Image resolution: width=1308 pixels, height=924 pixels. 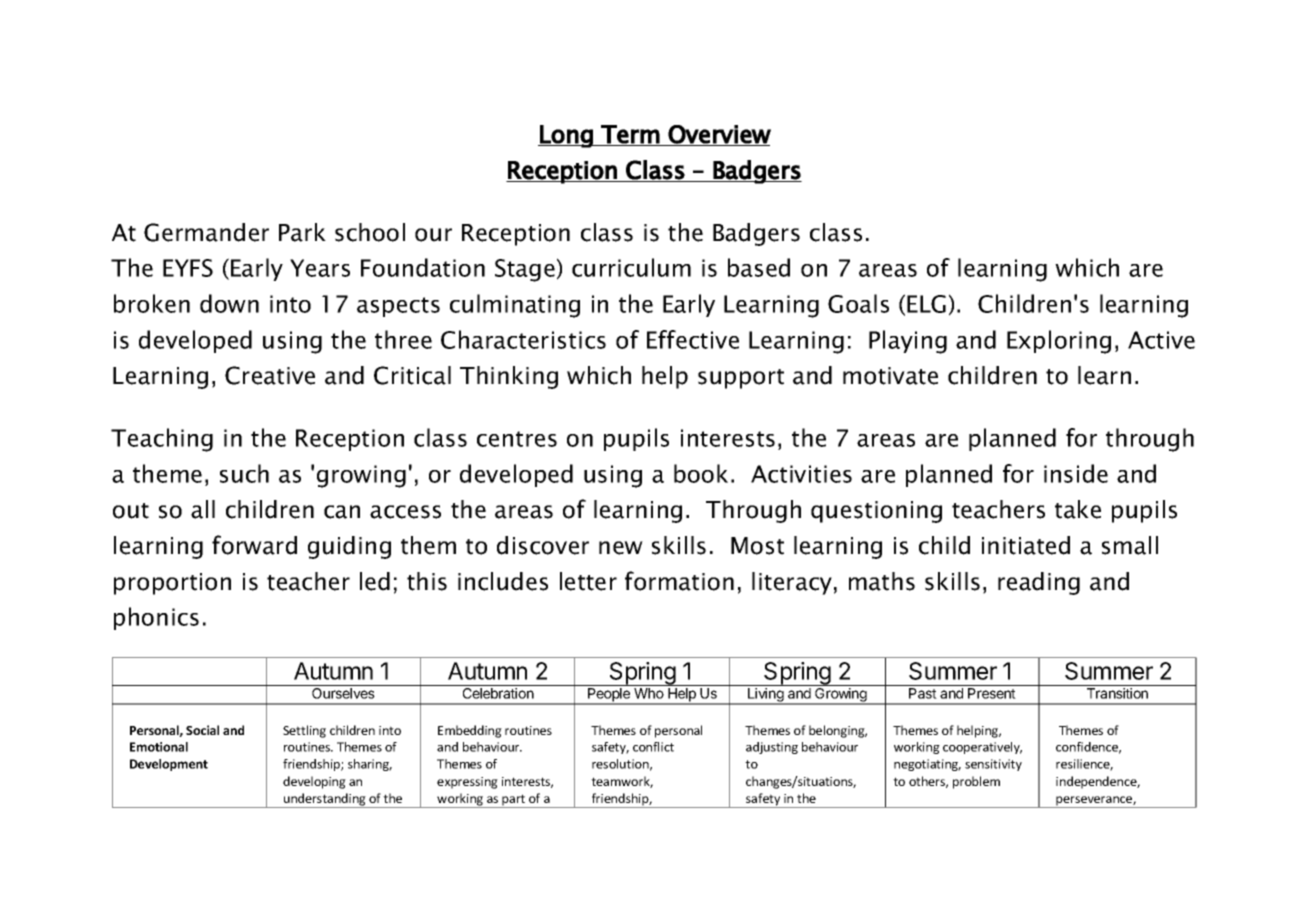 What do you see at coordinates (630, 135) in the screenshot?
I see `Term` at bounding box center [630, 135].
